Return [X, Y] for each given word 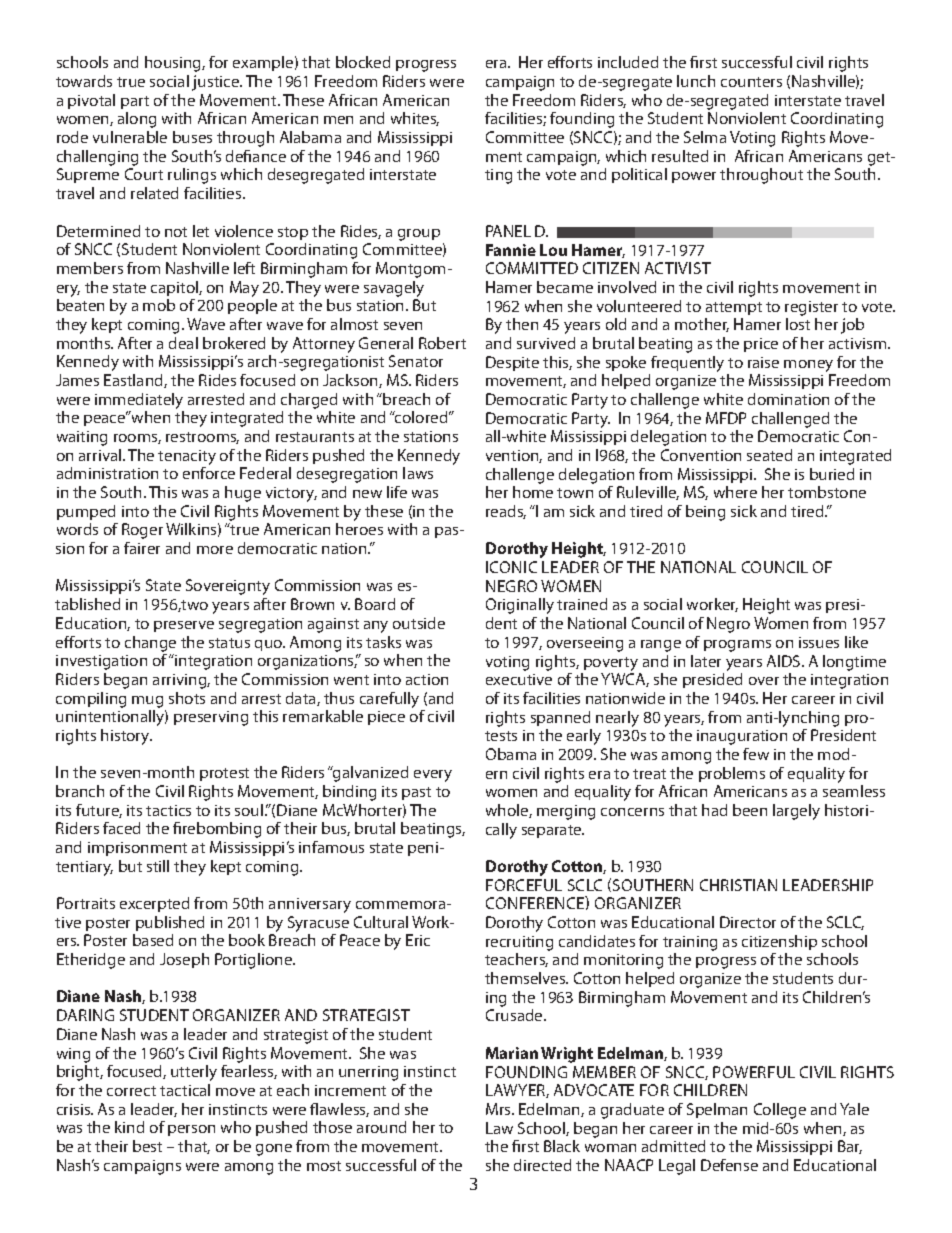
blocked [363, 62]
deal [183, 343]
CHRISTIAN [738, 885]
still [158, 866]
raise [763, 362]
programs [737, 646]
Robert [442, 343]
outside [419, 623]
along [137, 120]
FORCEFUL [524, 885]
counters [751, 82]
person [191, 1130]
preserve [184, 626]
